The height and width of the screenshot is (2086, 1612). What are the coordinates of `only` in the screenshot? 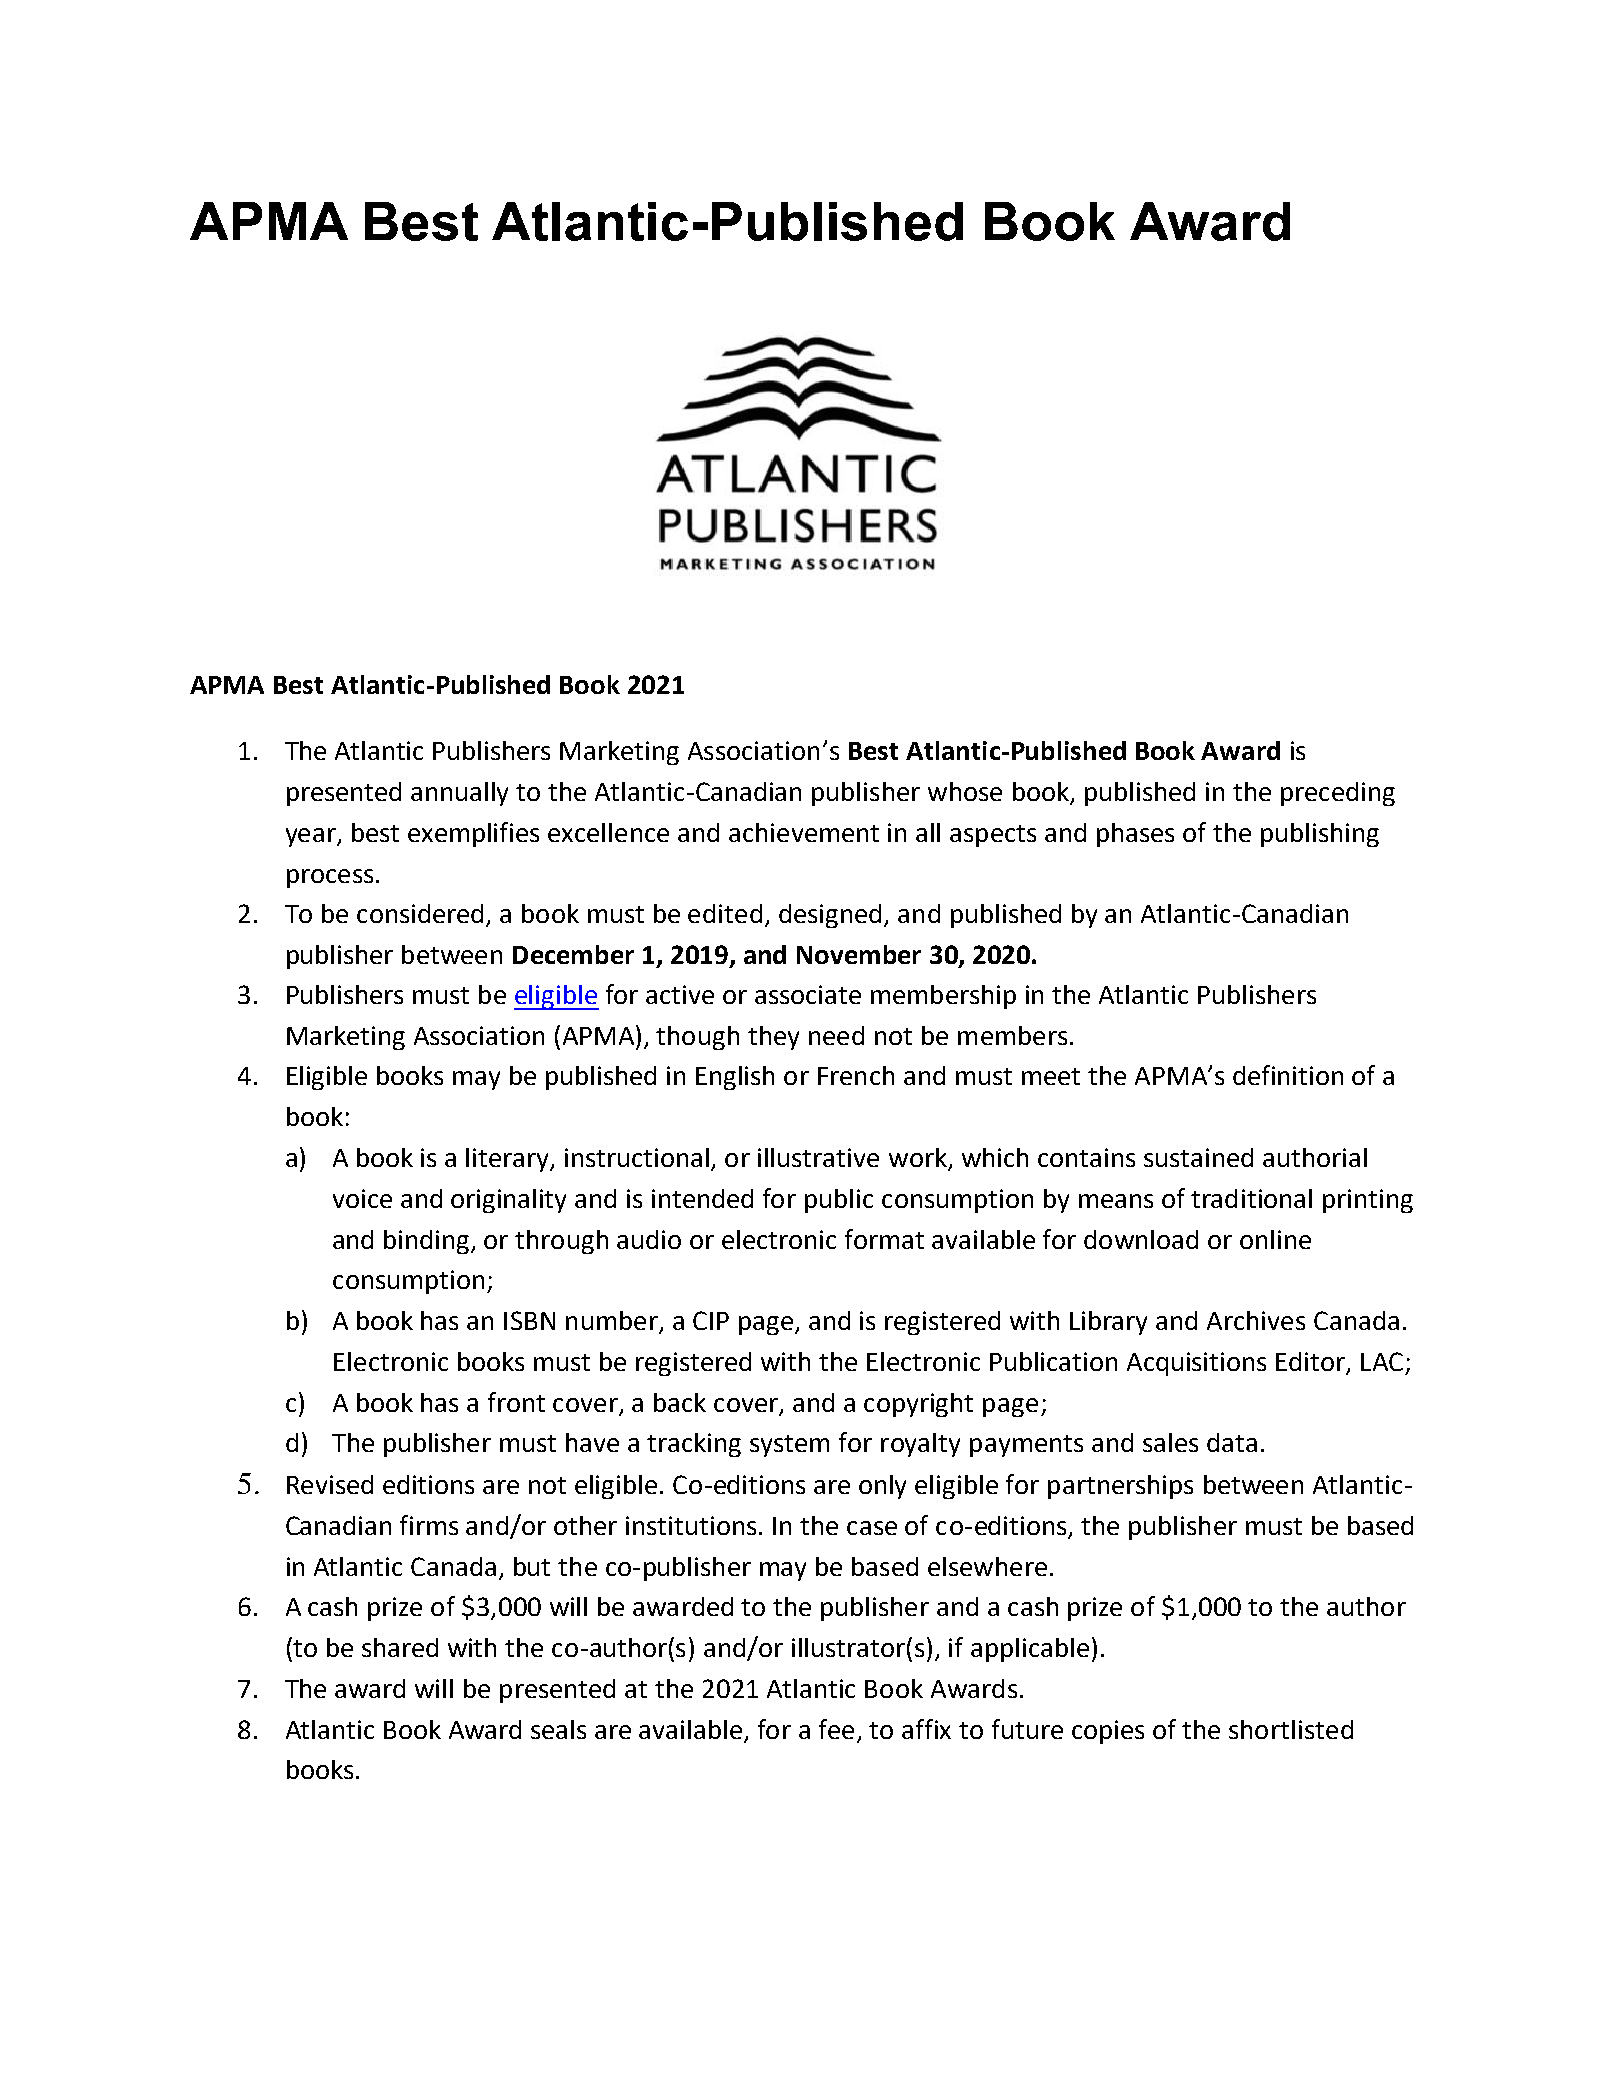 It's located at (882, 1487).
